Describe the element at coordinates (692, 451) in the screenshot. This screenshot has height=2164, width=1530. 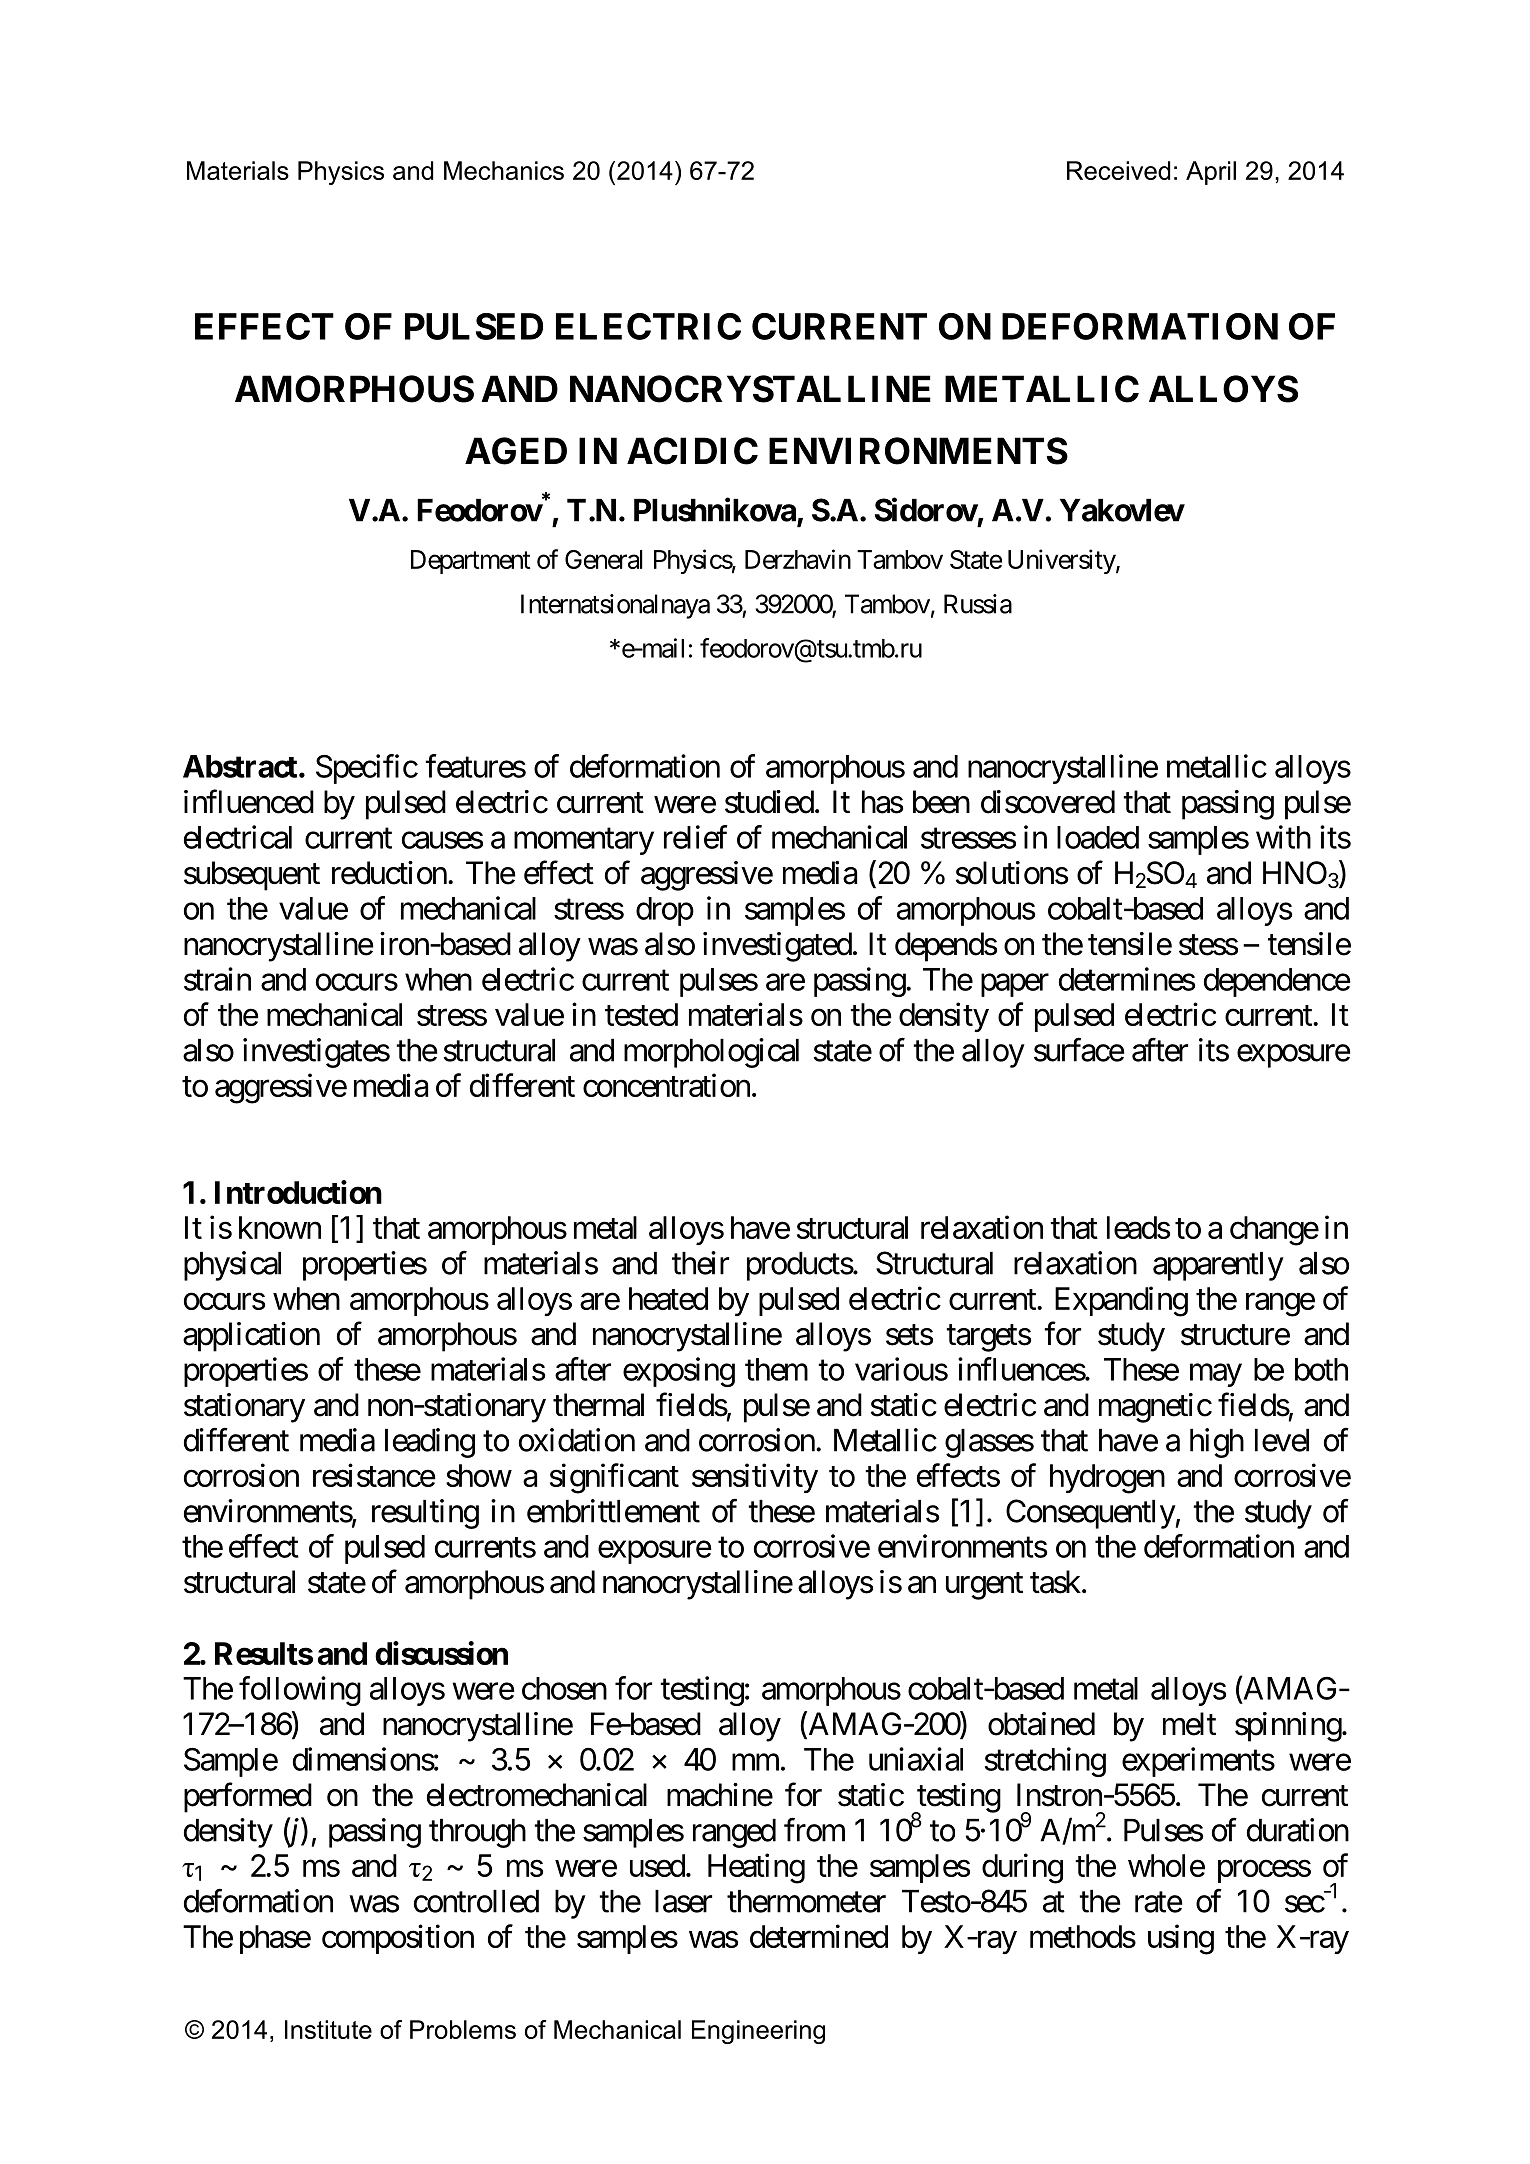
I see `ACIDIC` at that location.
